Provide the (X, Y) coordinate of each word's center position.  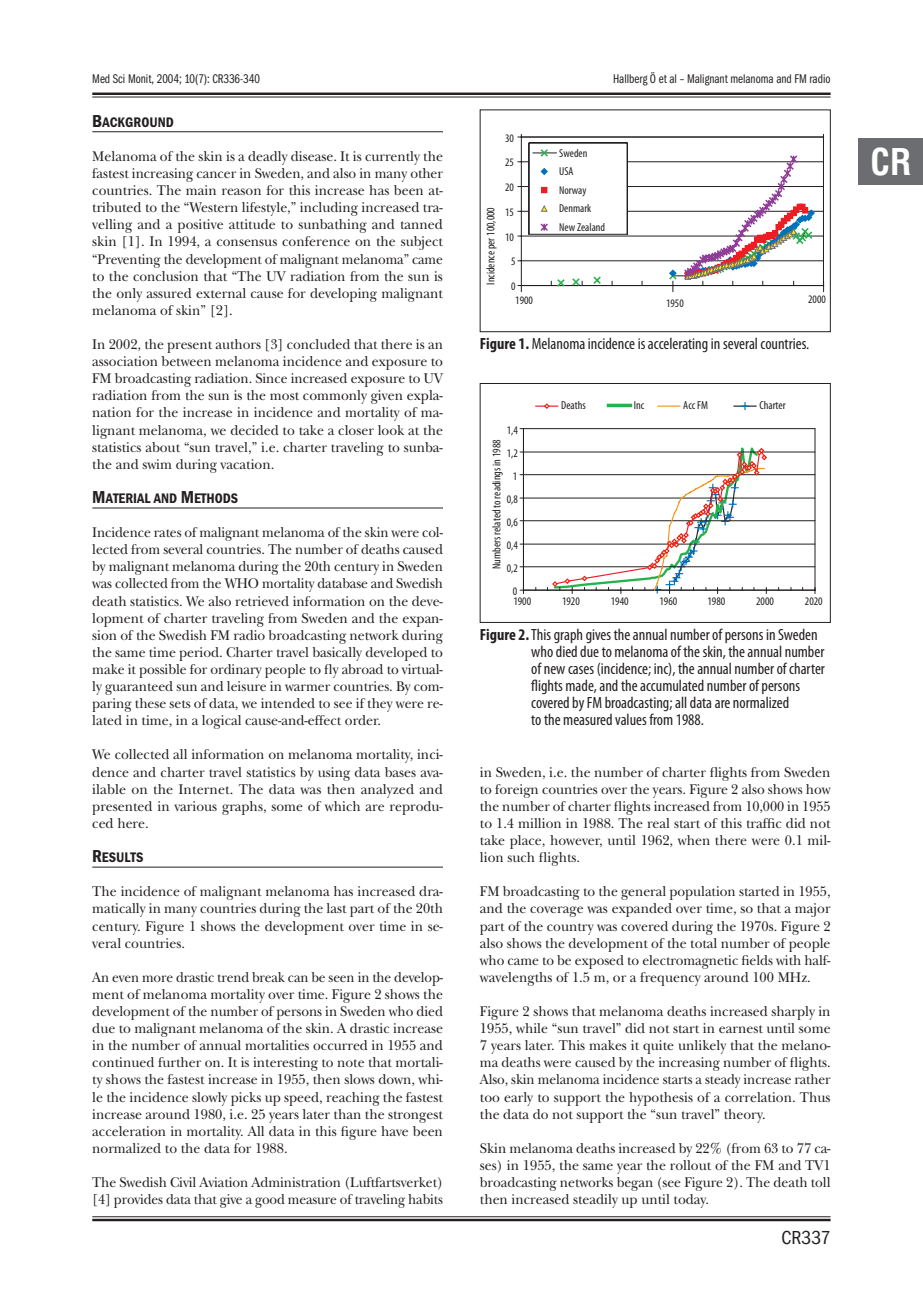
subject (422, 243)
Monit (141, 79)
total (704, 943)
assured (169, 293)
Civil (183, 1182)
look (391, 430)
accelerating (678, 345)
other (427, 173)
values (631, 719)
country (570, 929)
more (157, 978)
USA (566, 171)
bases (400, 772)
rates (167, 533)
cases (581, 670)
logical (221, 722)
